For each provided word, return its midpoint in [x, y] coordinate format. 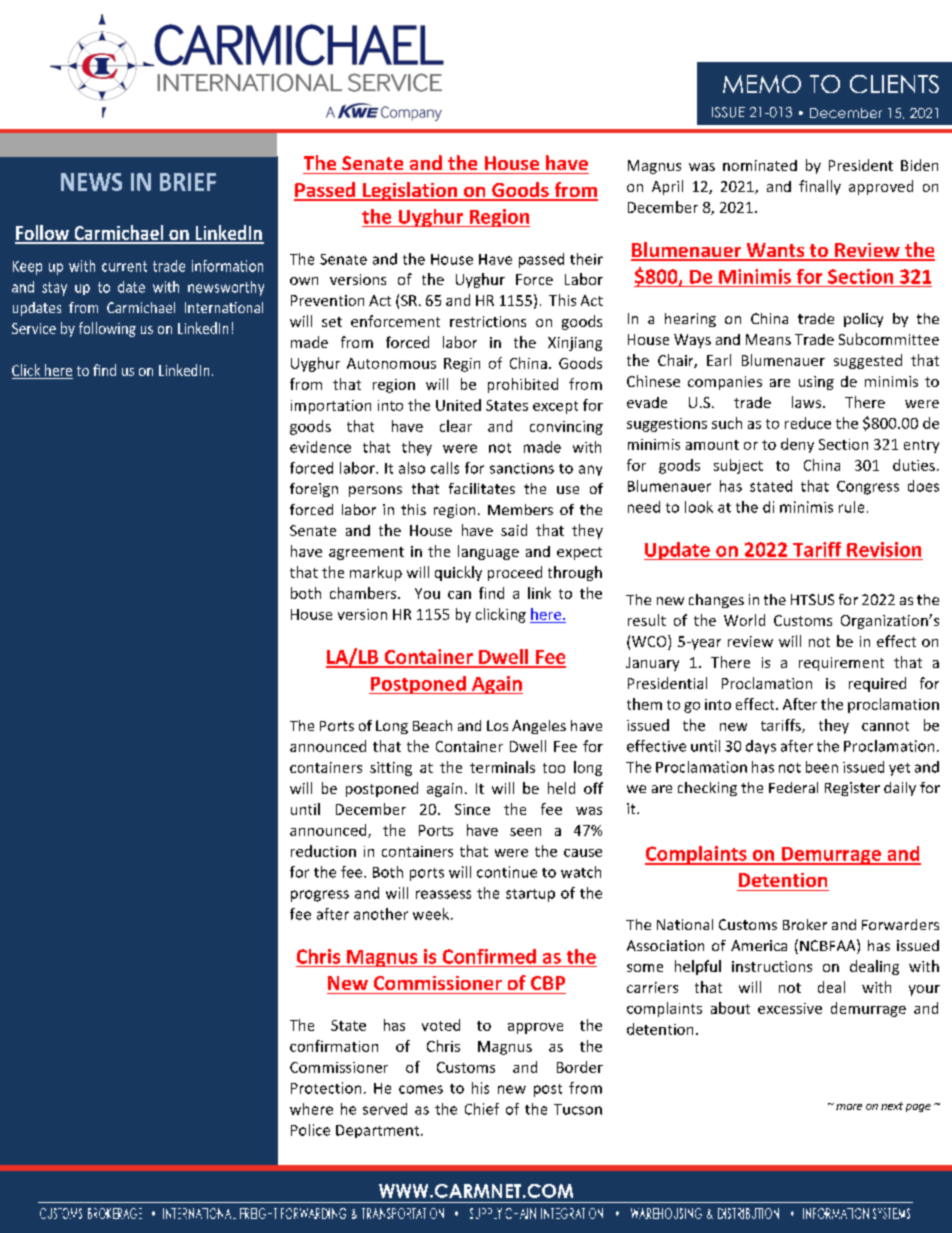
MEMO [762, 84]
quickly [458, 573]
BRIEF [188, 182]
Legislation [410, 191]
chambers [364, 593]
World [744, 620]
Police [310, 1130]
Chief [482, 1109]
